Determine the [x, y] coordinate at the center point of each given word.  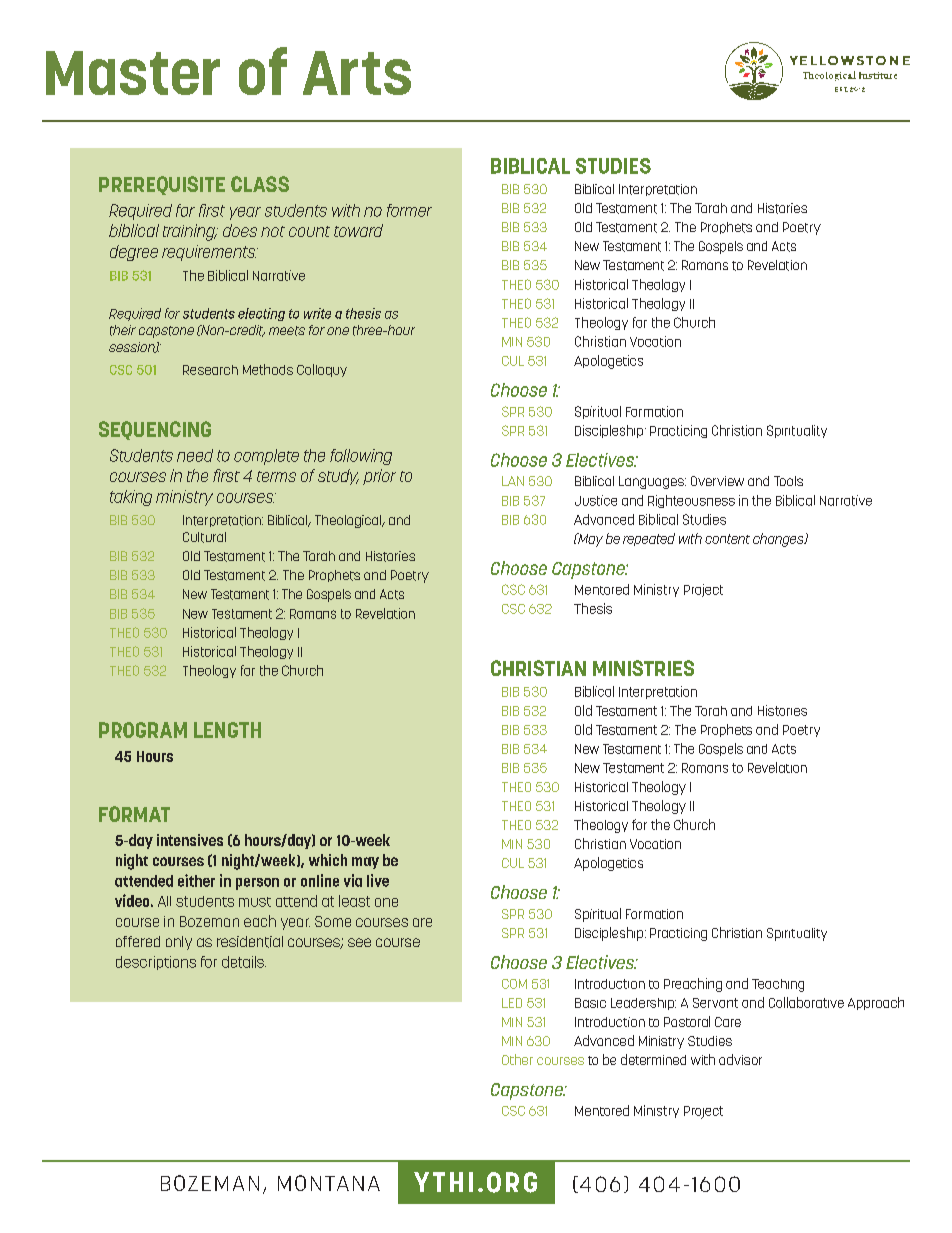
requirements [210, 253]
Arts [357, 73]
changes [779, 540]
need [195, 455]
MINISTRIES [643, 668]
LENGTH [227, 730]
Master [133, 73]
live [378, 880]
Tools [788, 481]
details [244, 962]
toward [358, 230]
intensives [190, 840]
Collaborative [806, 1002]
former [409, 210]
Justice [596, 500]
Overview [717, 481]
